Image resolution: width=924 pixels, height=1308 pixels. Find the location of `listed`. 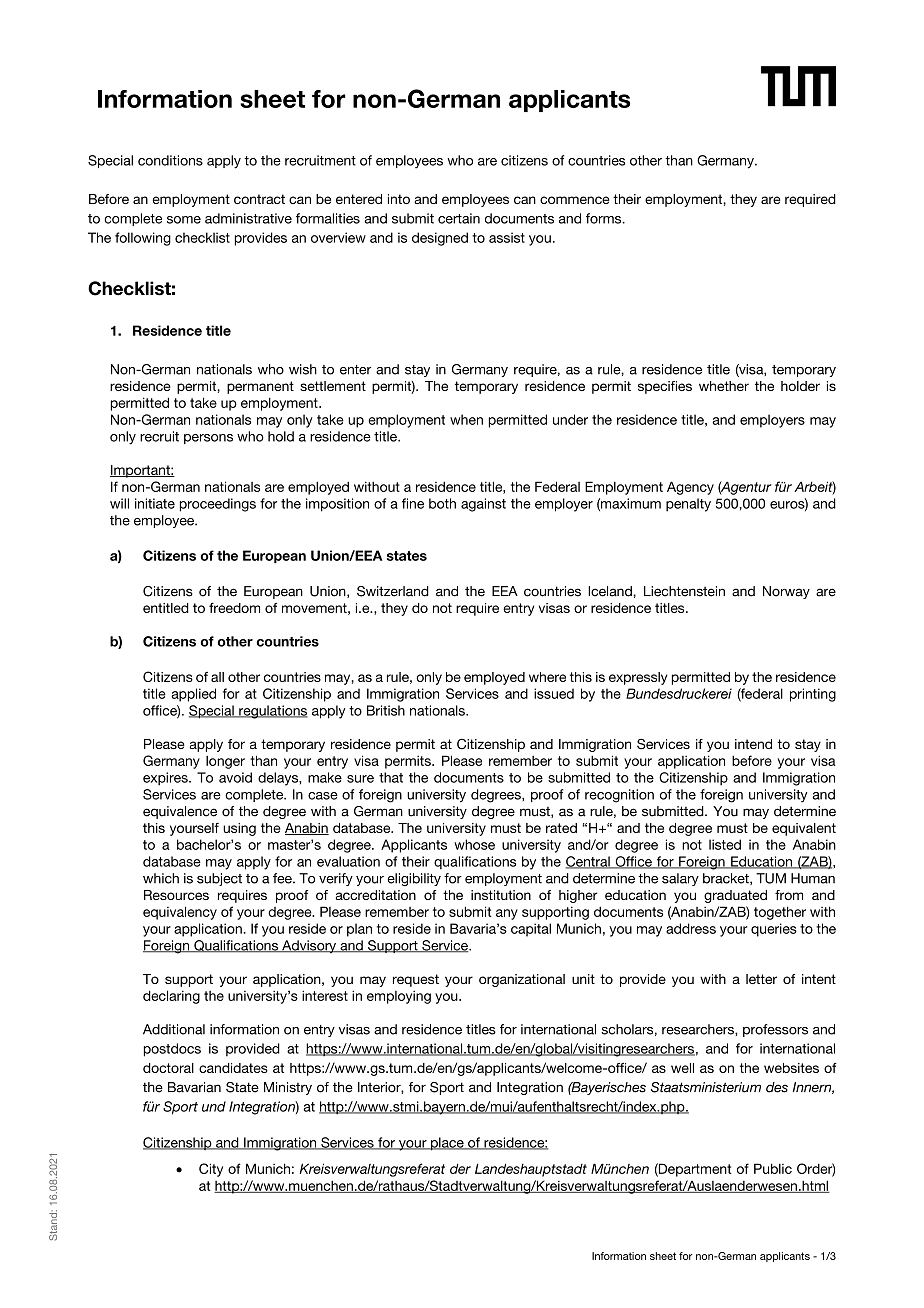

listed is located at coordinates (725, 844).
